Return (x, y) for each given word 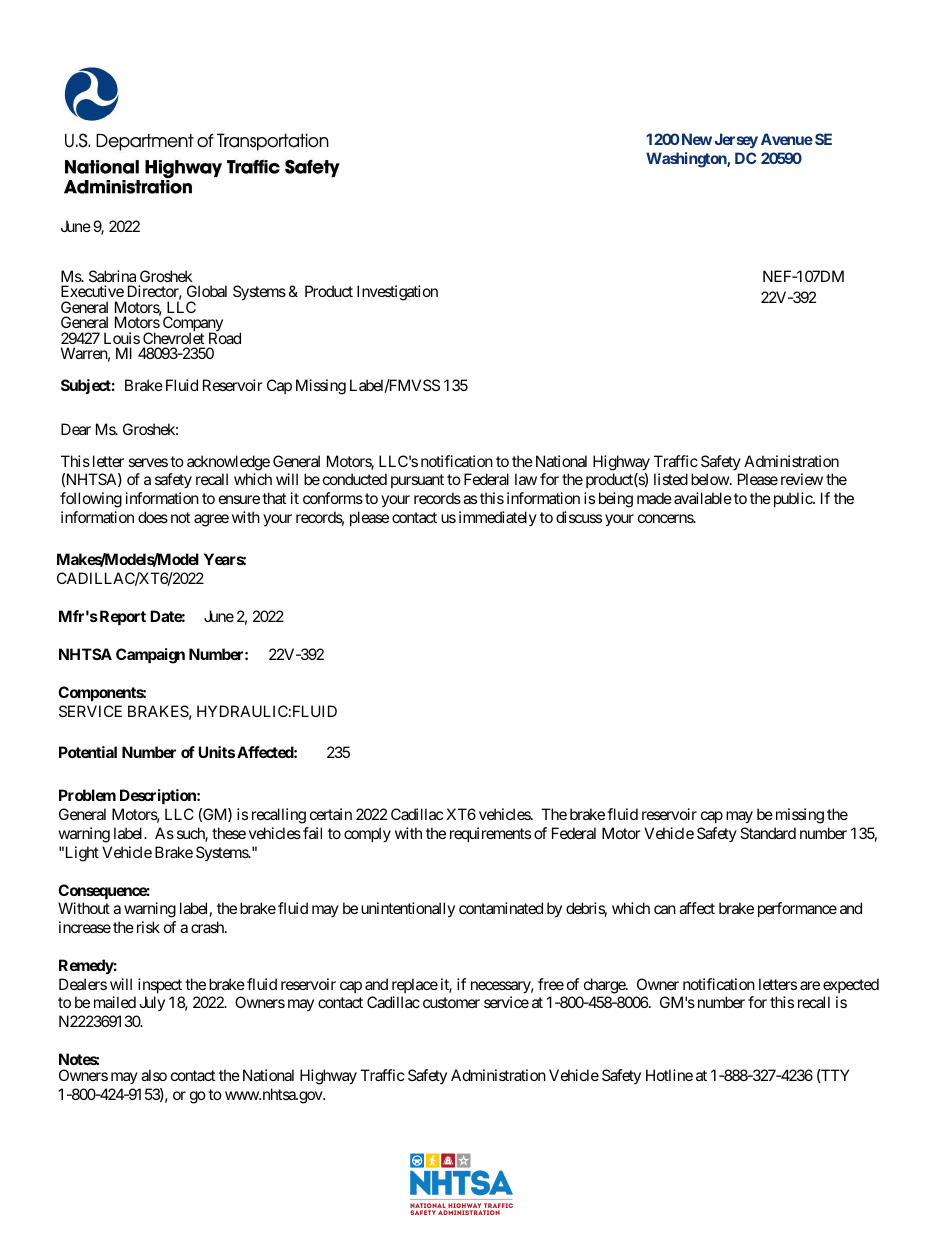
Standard (768, 833)
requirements (490, 834)
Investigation (397, 293)
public (792, 499)
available (703, 498)
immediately (498, 518)
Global (207, 291)
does (153, 517)
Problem (87, 795)
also (154, 1075)
